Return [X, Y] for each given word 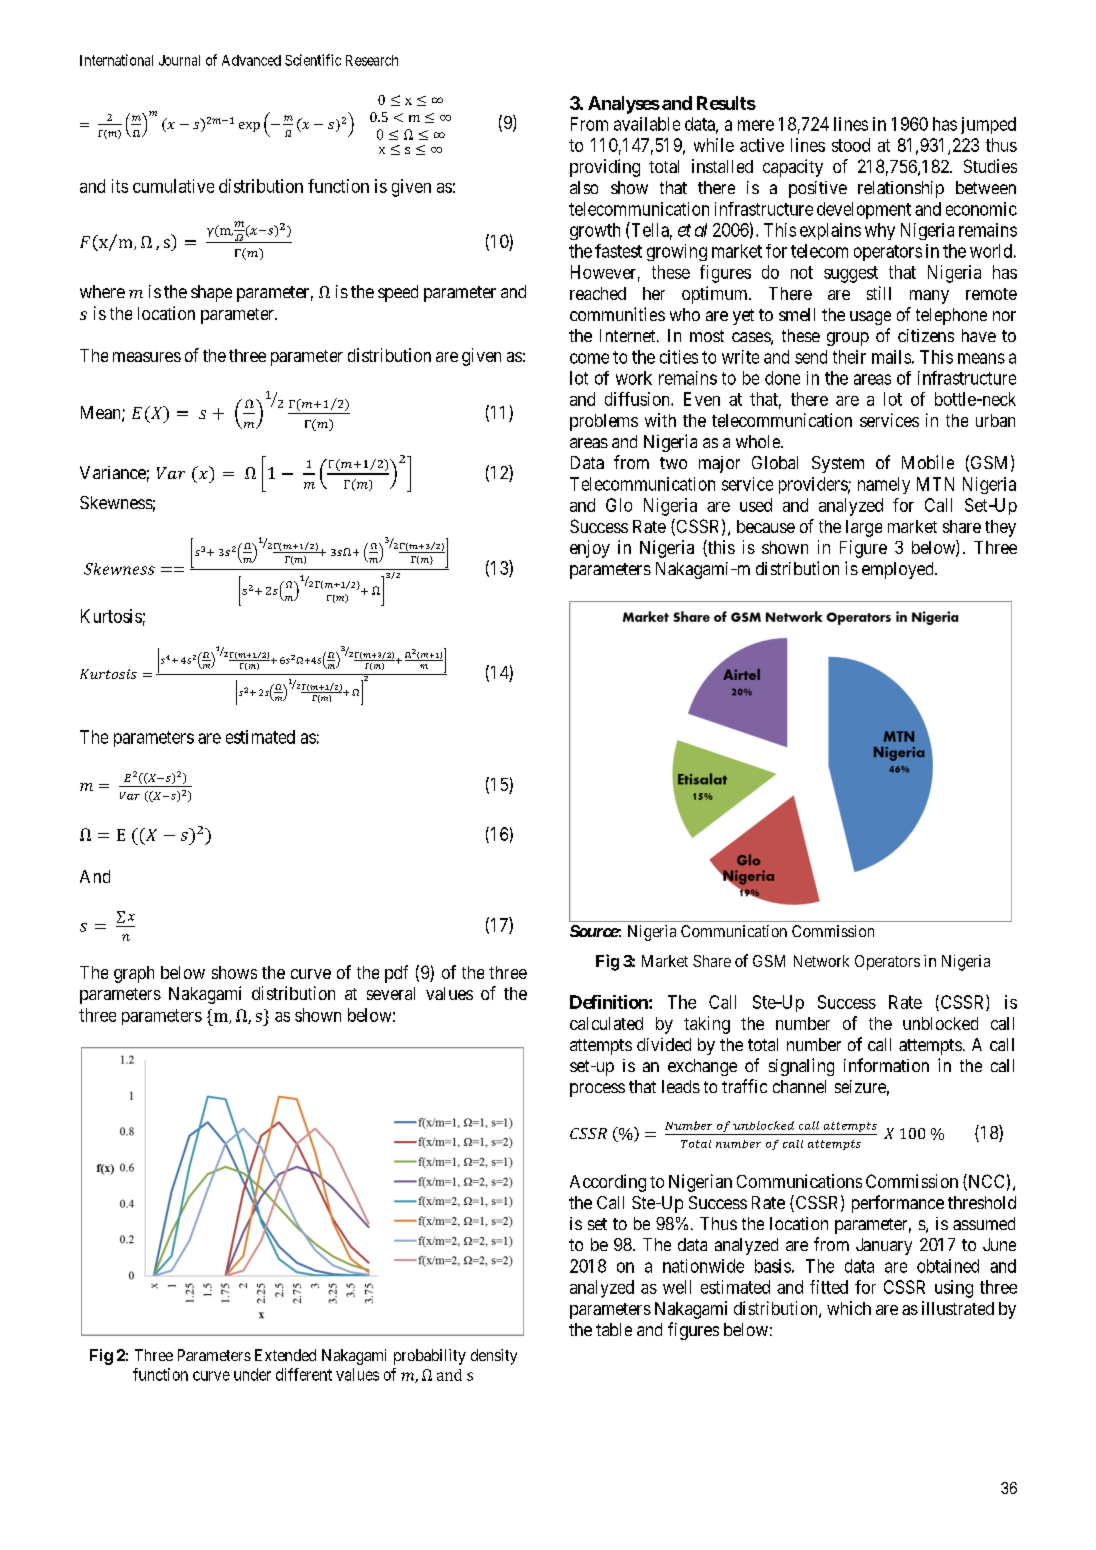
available [647, 124]
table [614, 1329]
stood [851, 145]
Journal [179, 60]
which [849, 1308]
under [252, 1374]
